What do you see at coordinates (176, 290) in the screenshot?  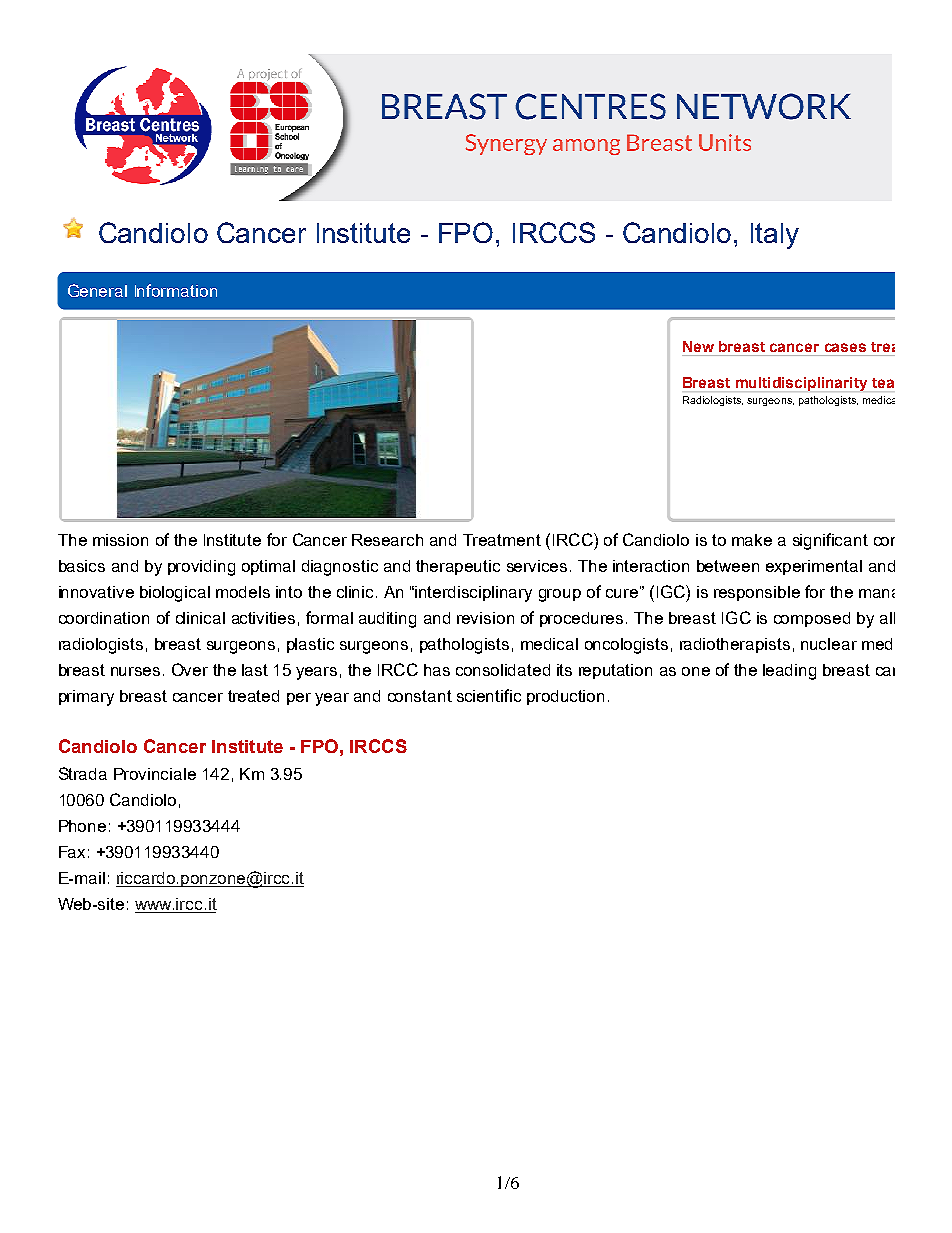 I see `Information` at bounding box center [176, 290].
